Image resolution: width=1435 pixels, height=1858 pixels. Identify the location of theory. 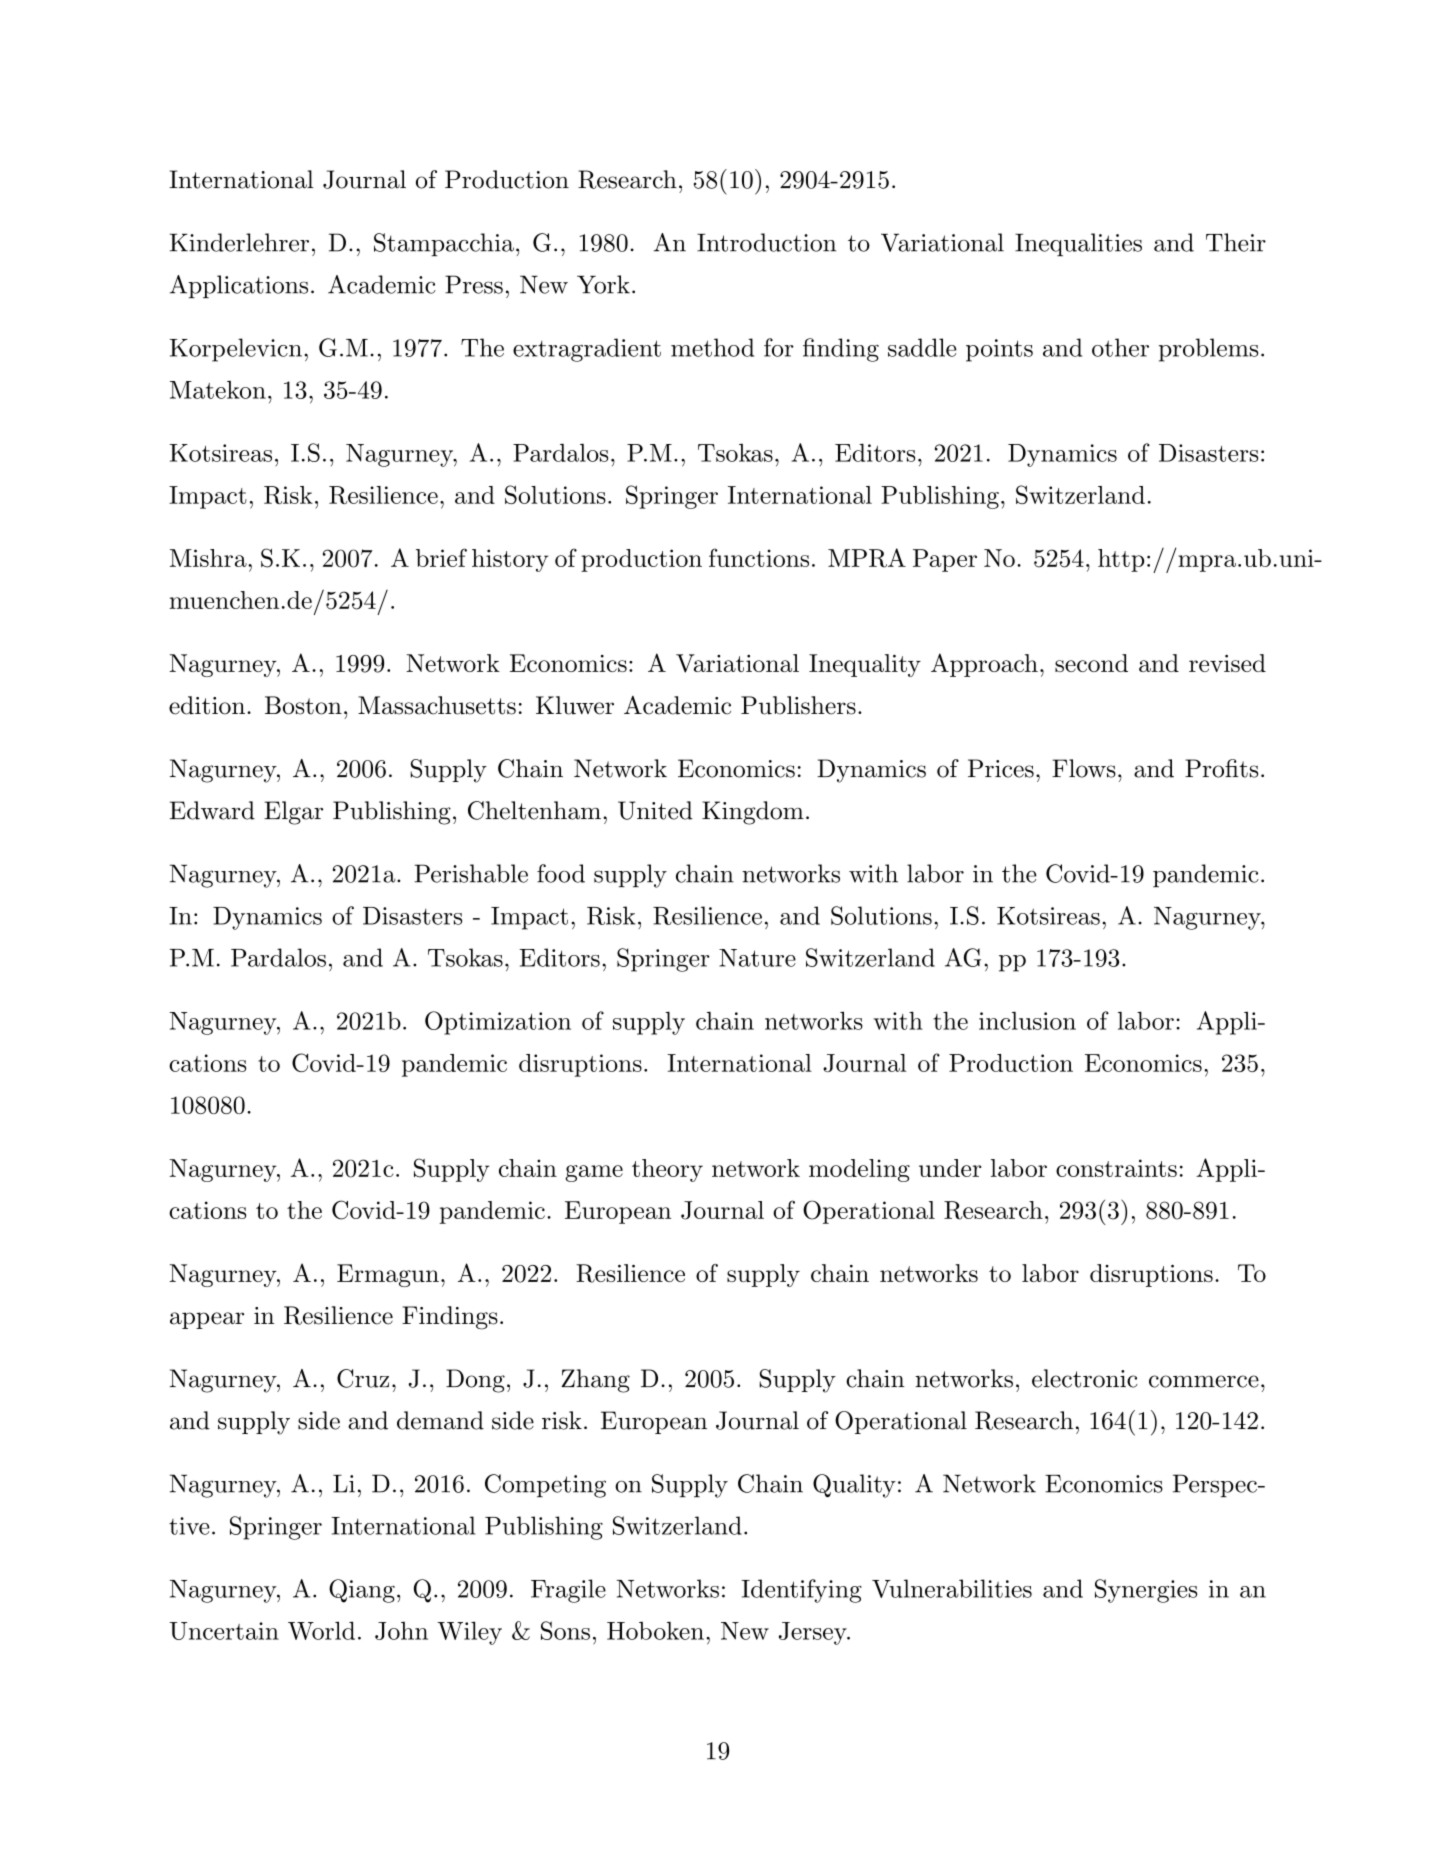
(667, 1170).
